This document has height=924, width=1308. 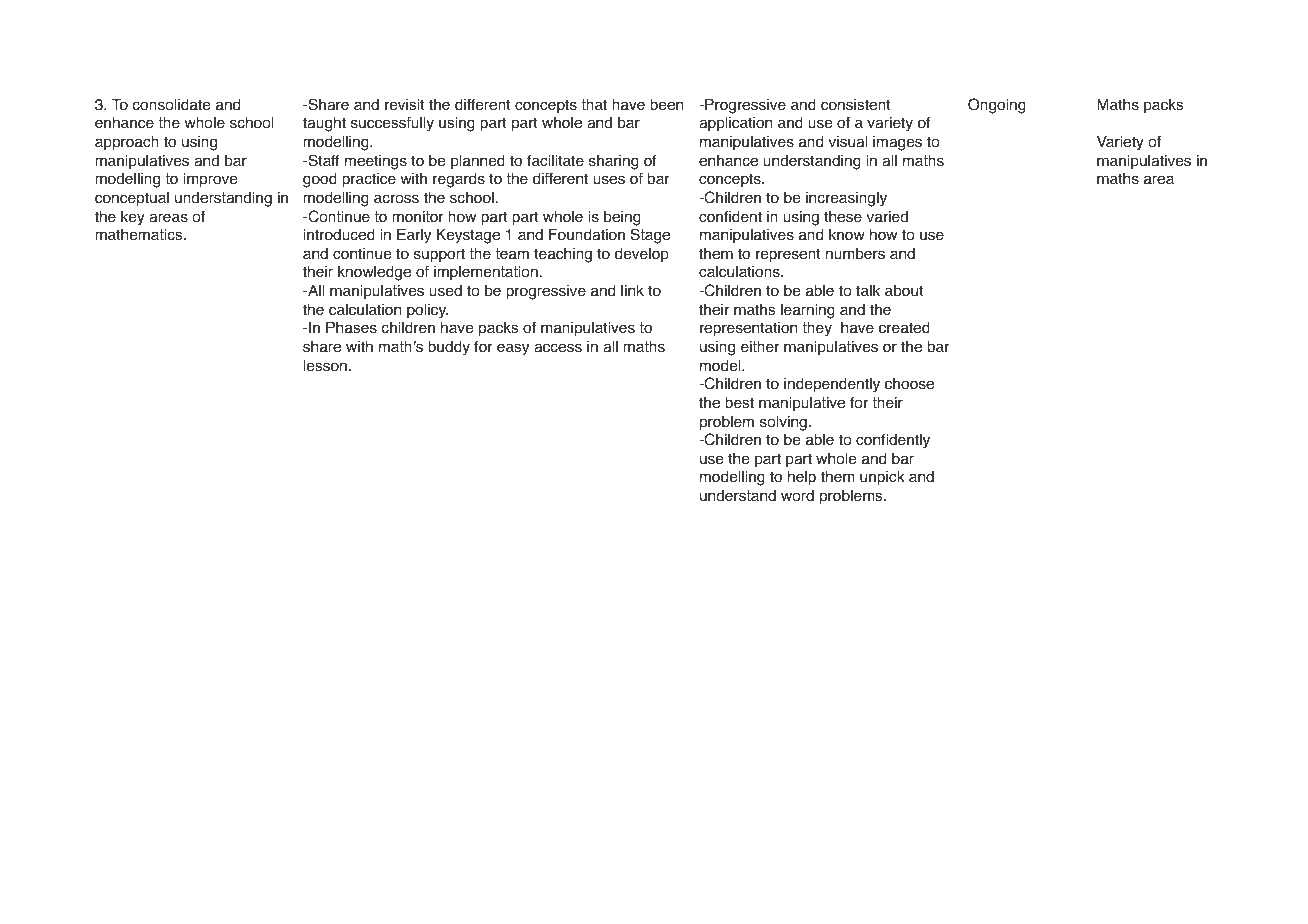 I want to click on Phases, so click(x=351, y=328).
